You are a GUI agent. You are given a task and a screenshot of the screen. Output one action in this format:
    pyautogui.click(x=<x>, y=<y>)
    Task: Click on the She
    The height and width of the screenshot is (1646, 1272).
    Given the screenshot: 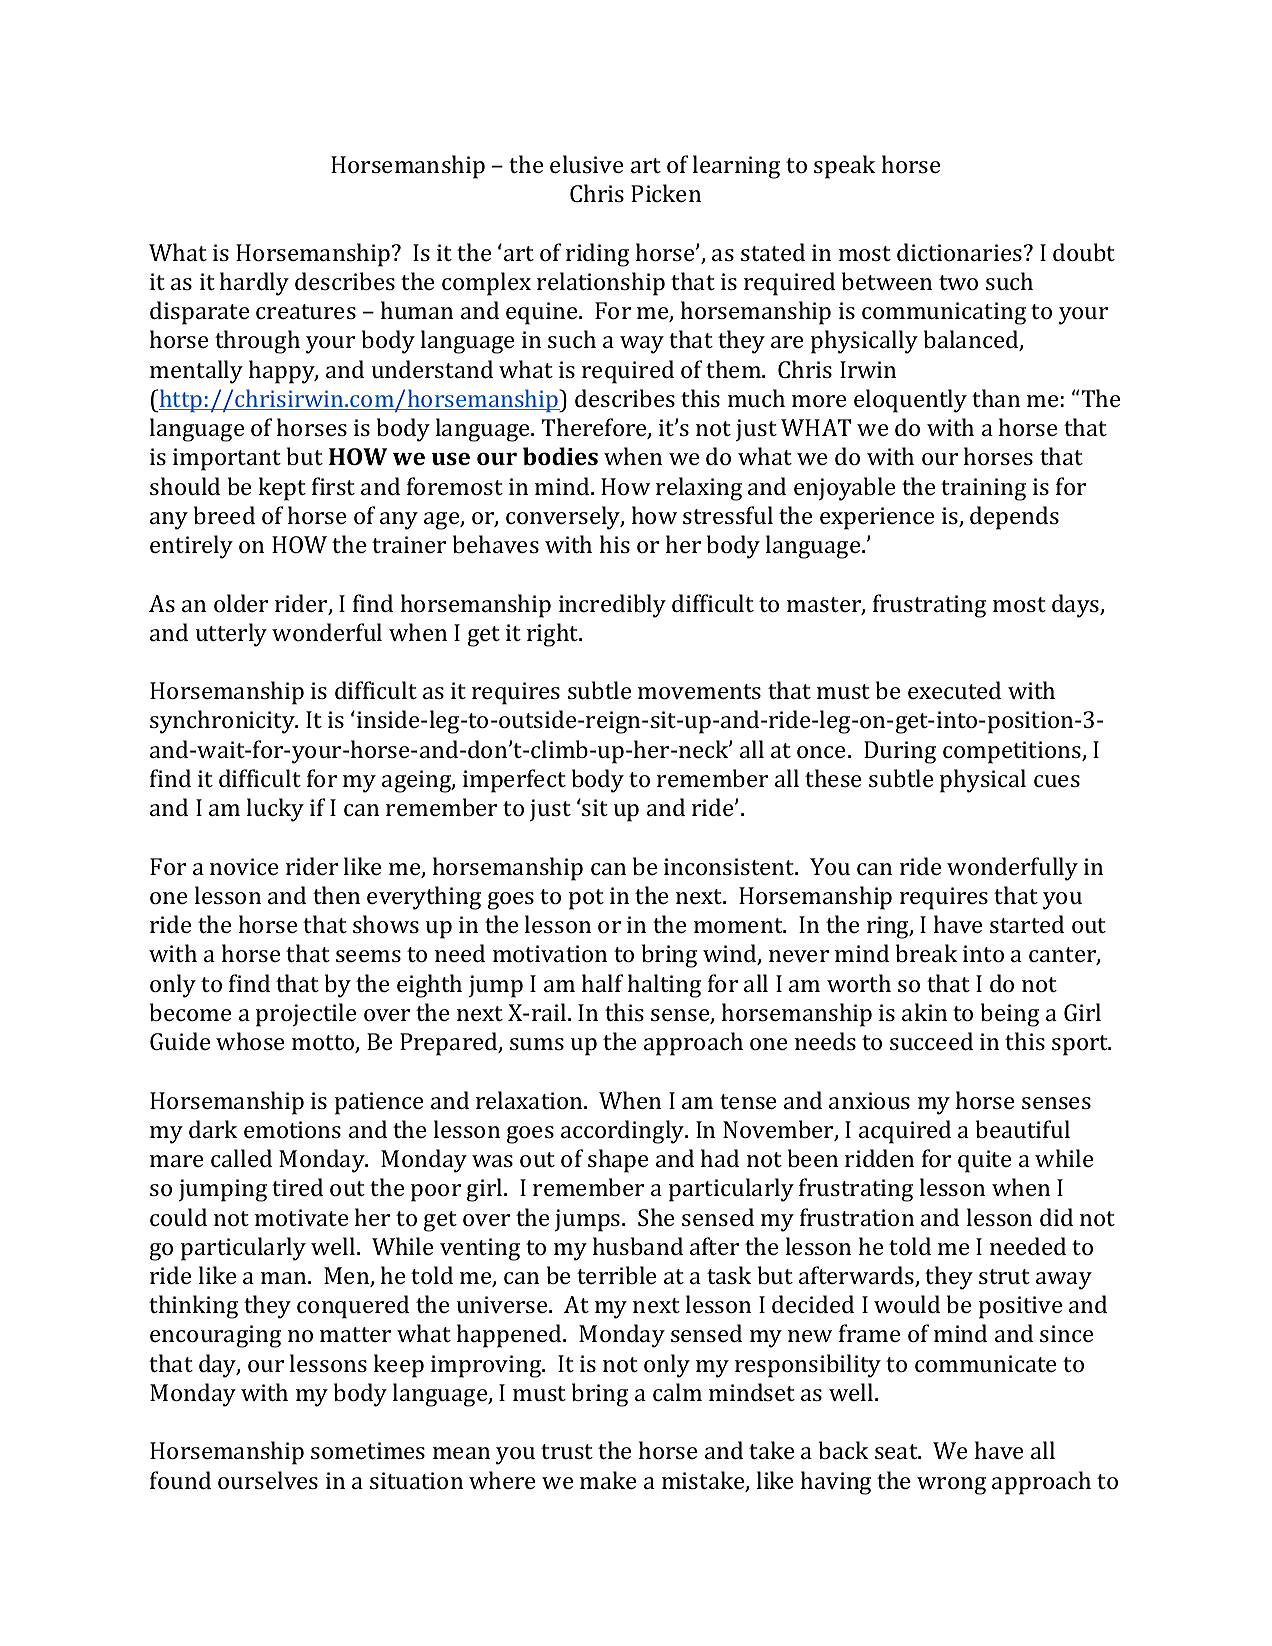 What is the action you would take?
    pyautogui.click(x=656, y=1217)
